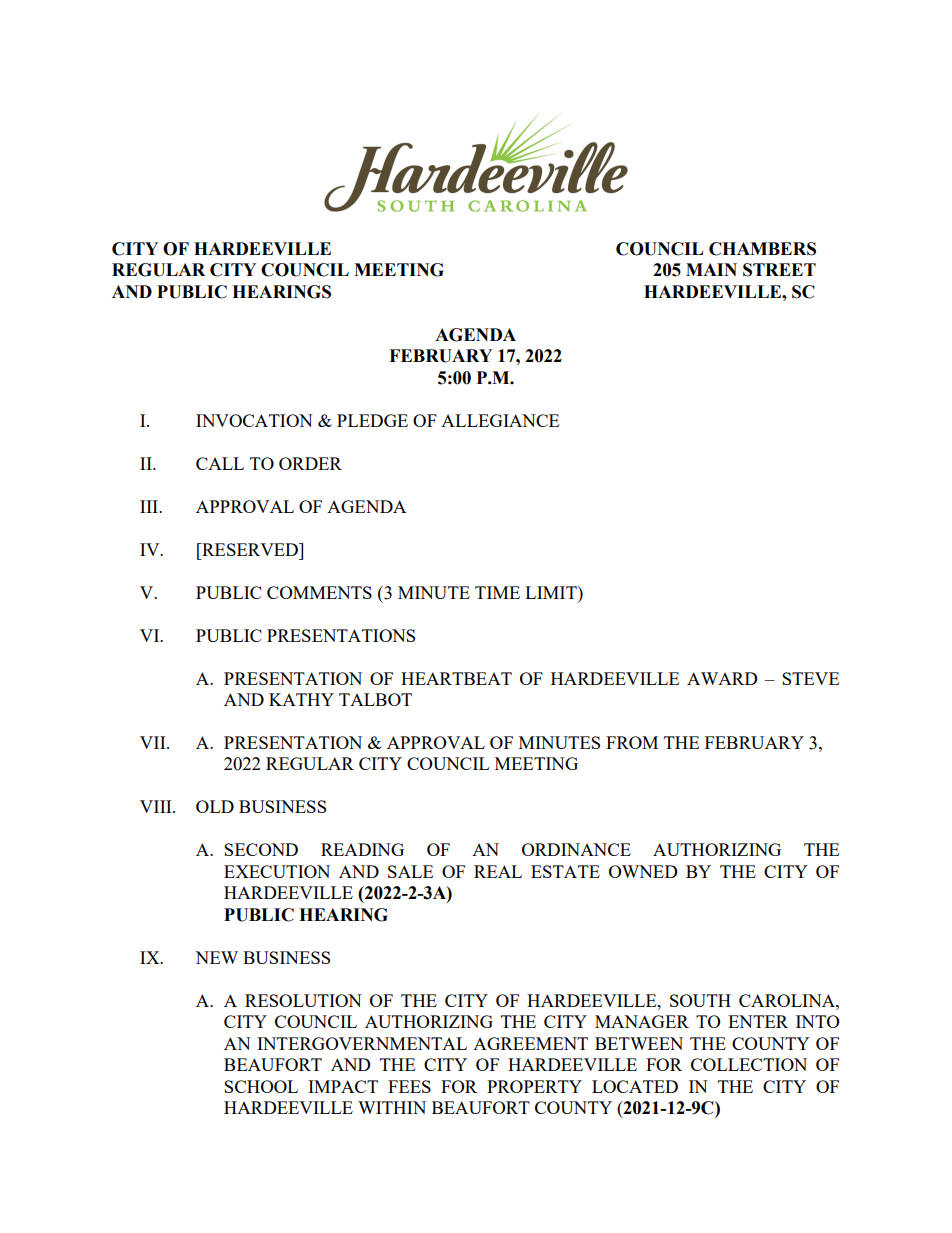  What do you see at coordinates (500, 420) in the image?
I see `ALLEGIANCE` at bounding box center [500, 420].
